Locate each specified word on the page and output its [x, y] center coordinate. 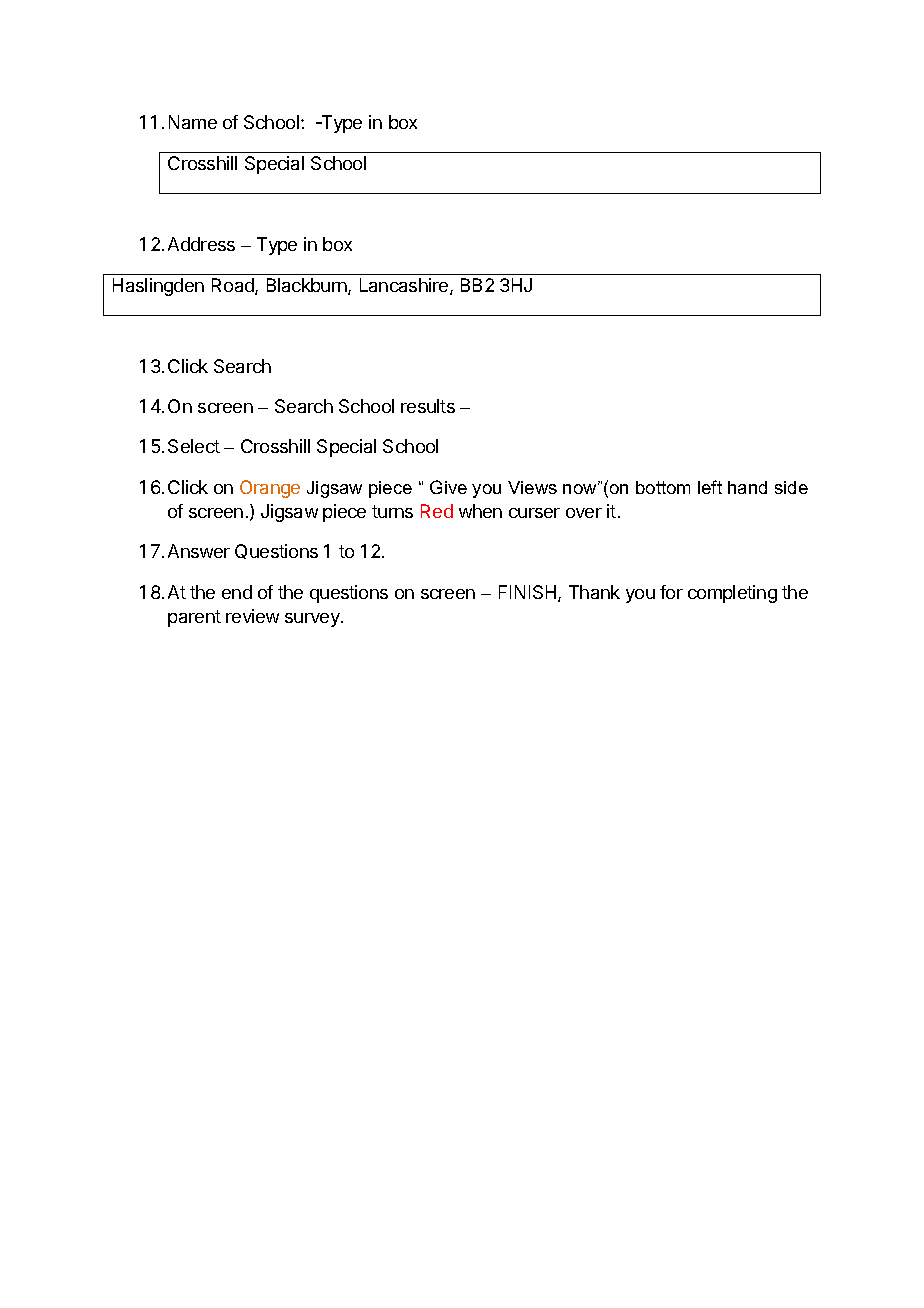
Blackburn [308, 286]
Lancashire [405, 286]
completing [732, 594]
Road [234, 286]
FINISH [529, 593]
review [252, 616]
